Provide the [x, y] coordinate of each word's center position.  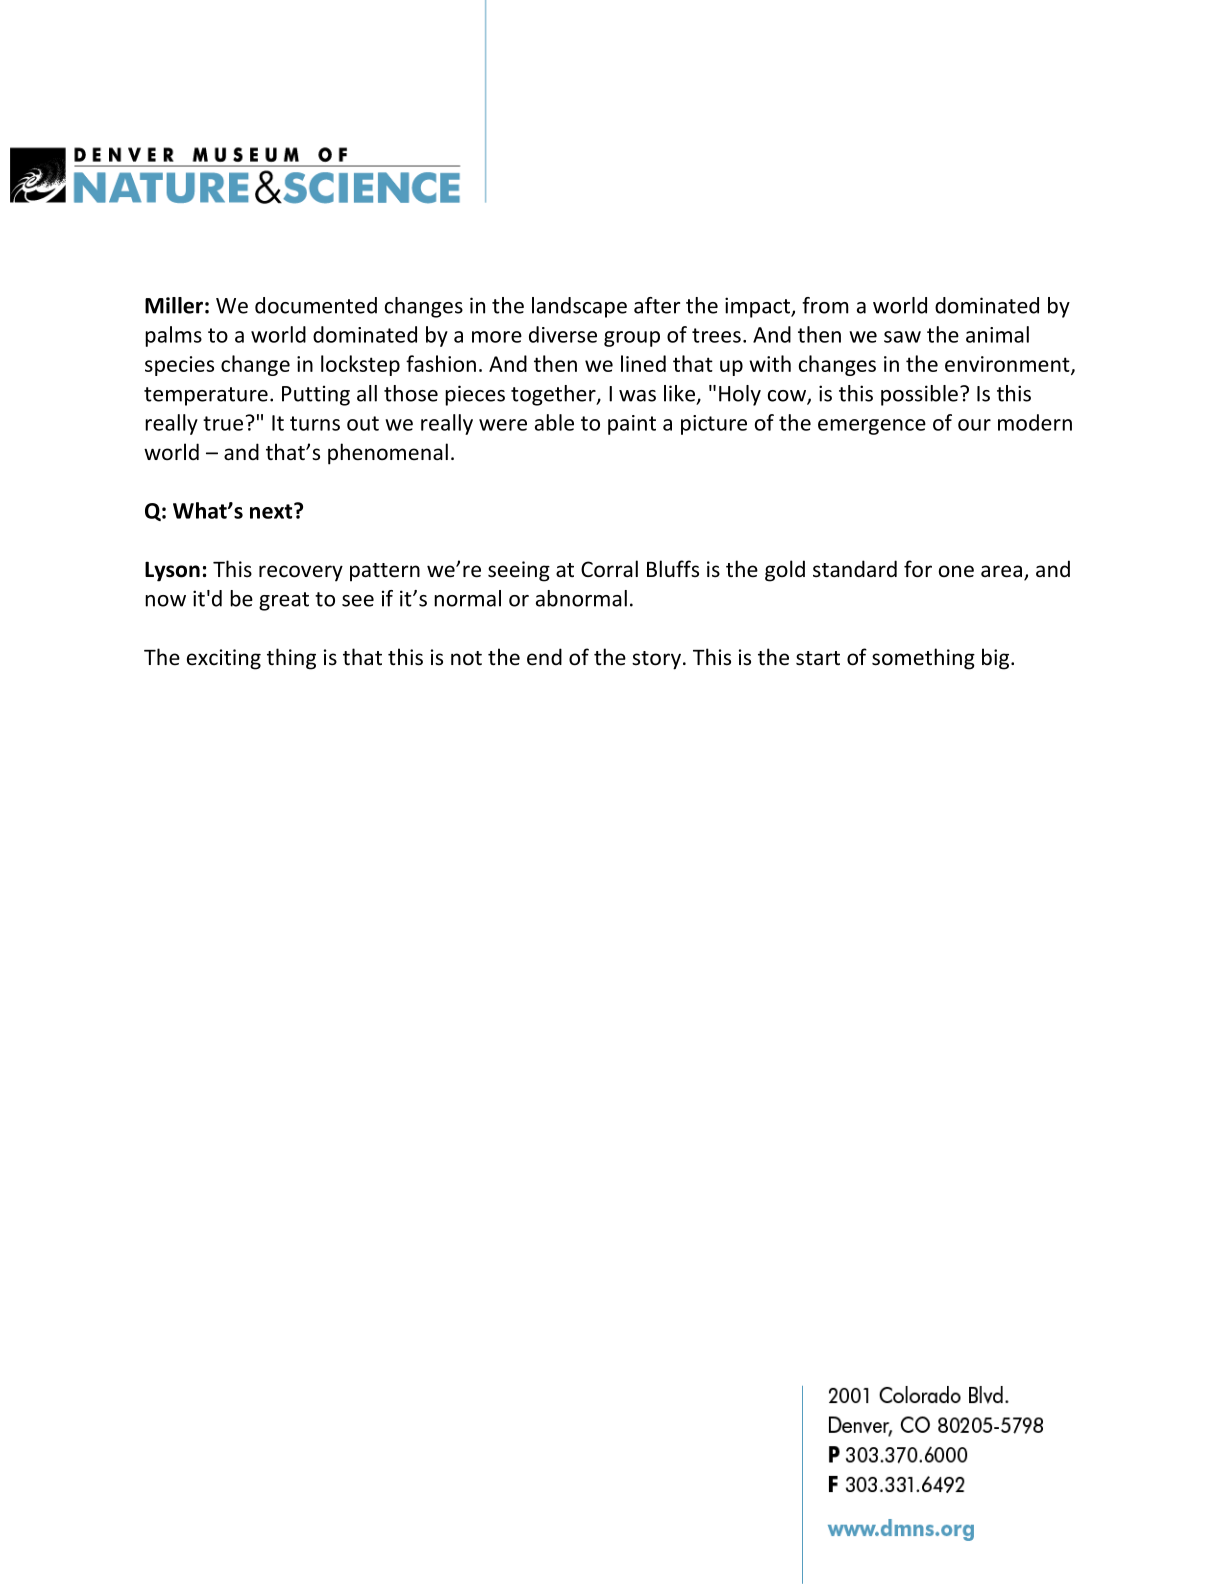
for [918, 569]
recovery [301, 573]
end [544, 657]
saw [902, 337]
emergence [872, 427]
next [272, 511]
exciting [224, 659]
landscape [579, 307]
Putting [316, 395]
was [637, 396]
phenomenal [388, 454]
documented [316, 305]
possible [919, 395]
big [995, 659]
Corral [609, 569]
